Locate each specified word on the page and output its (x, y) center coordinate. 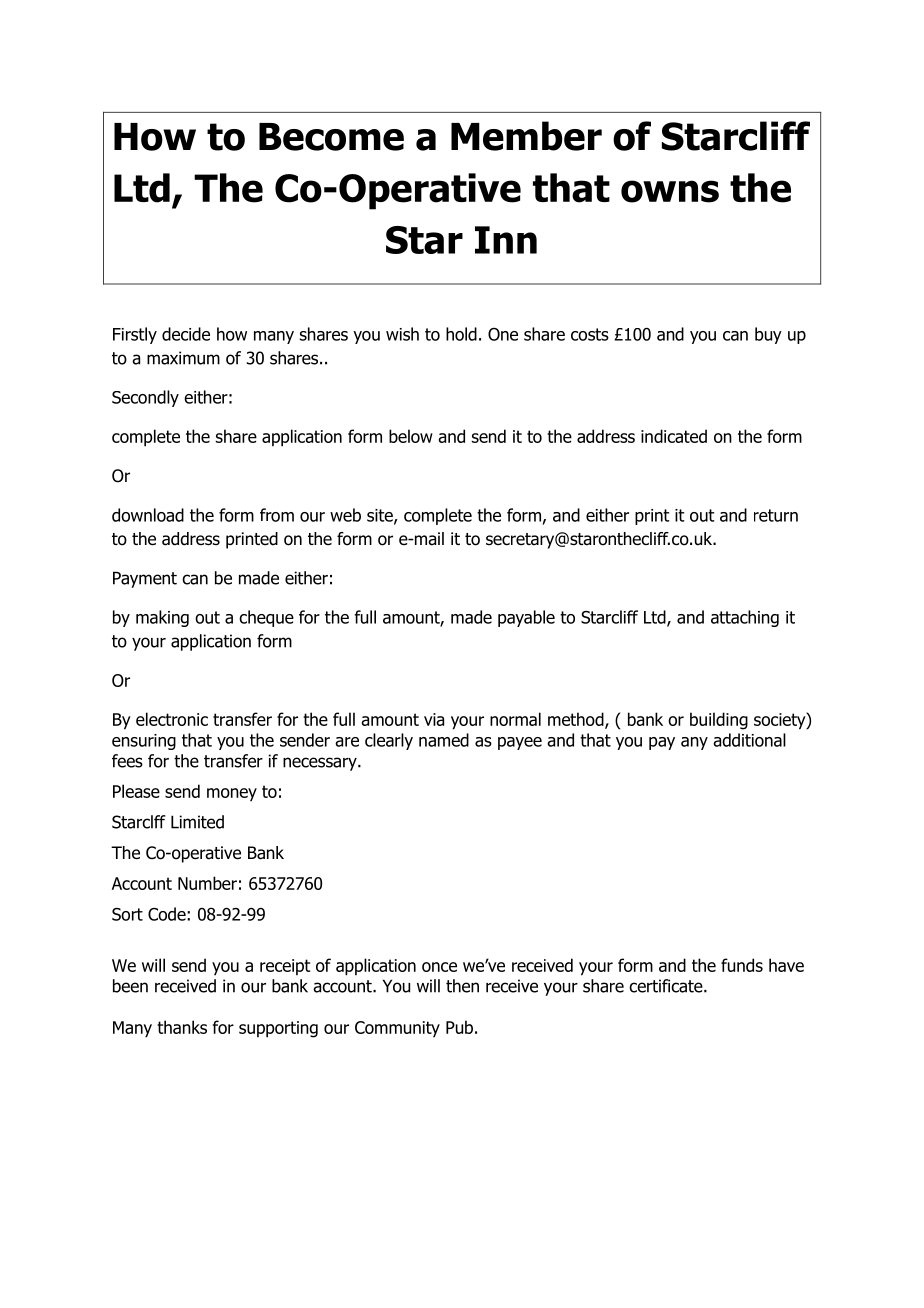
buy (768, 335)
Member (526, 136)
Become (331, 137)
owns (670, 191)
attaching (745, 618)
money (232, 794)
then (462, 986)
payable (526, 618)
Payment (145, 579)
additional (749, 740)
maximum (183, 358)
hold (461, 334)
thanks (182, 1027)
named (444, 740)
